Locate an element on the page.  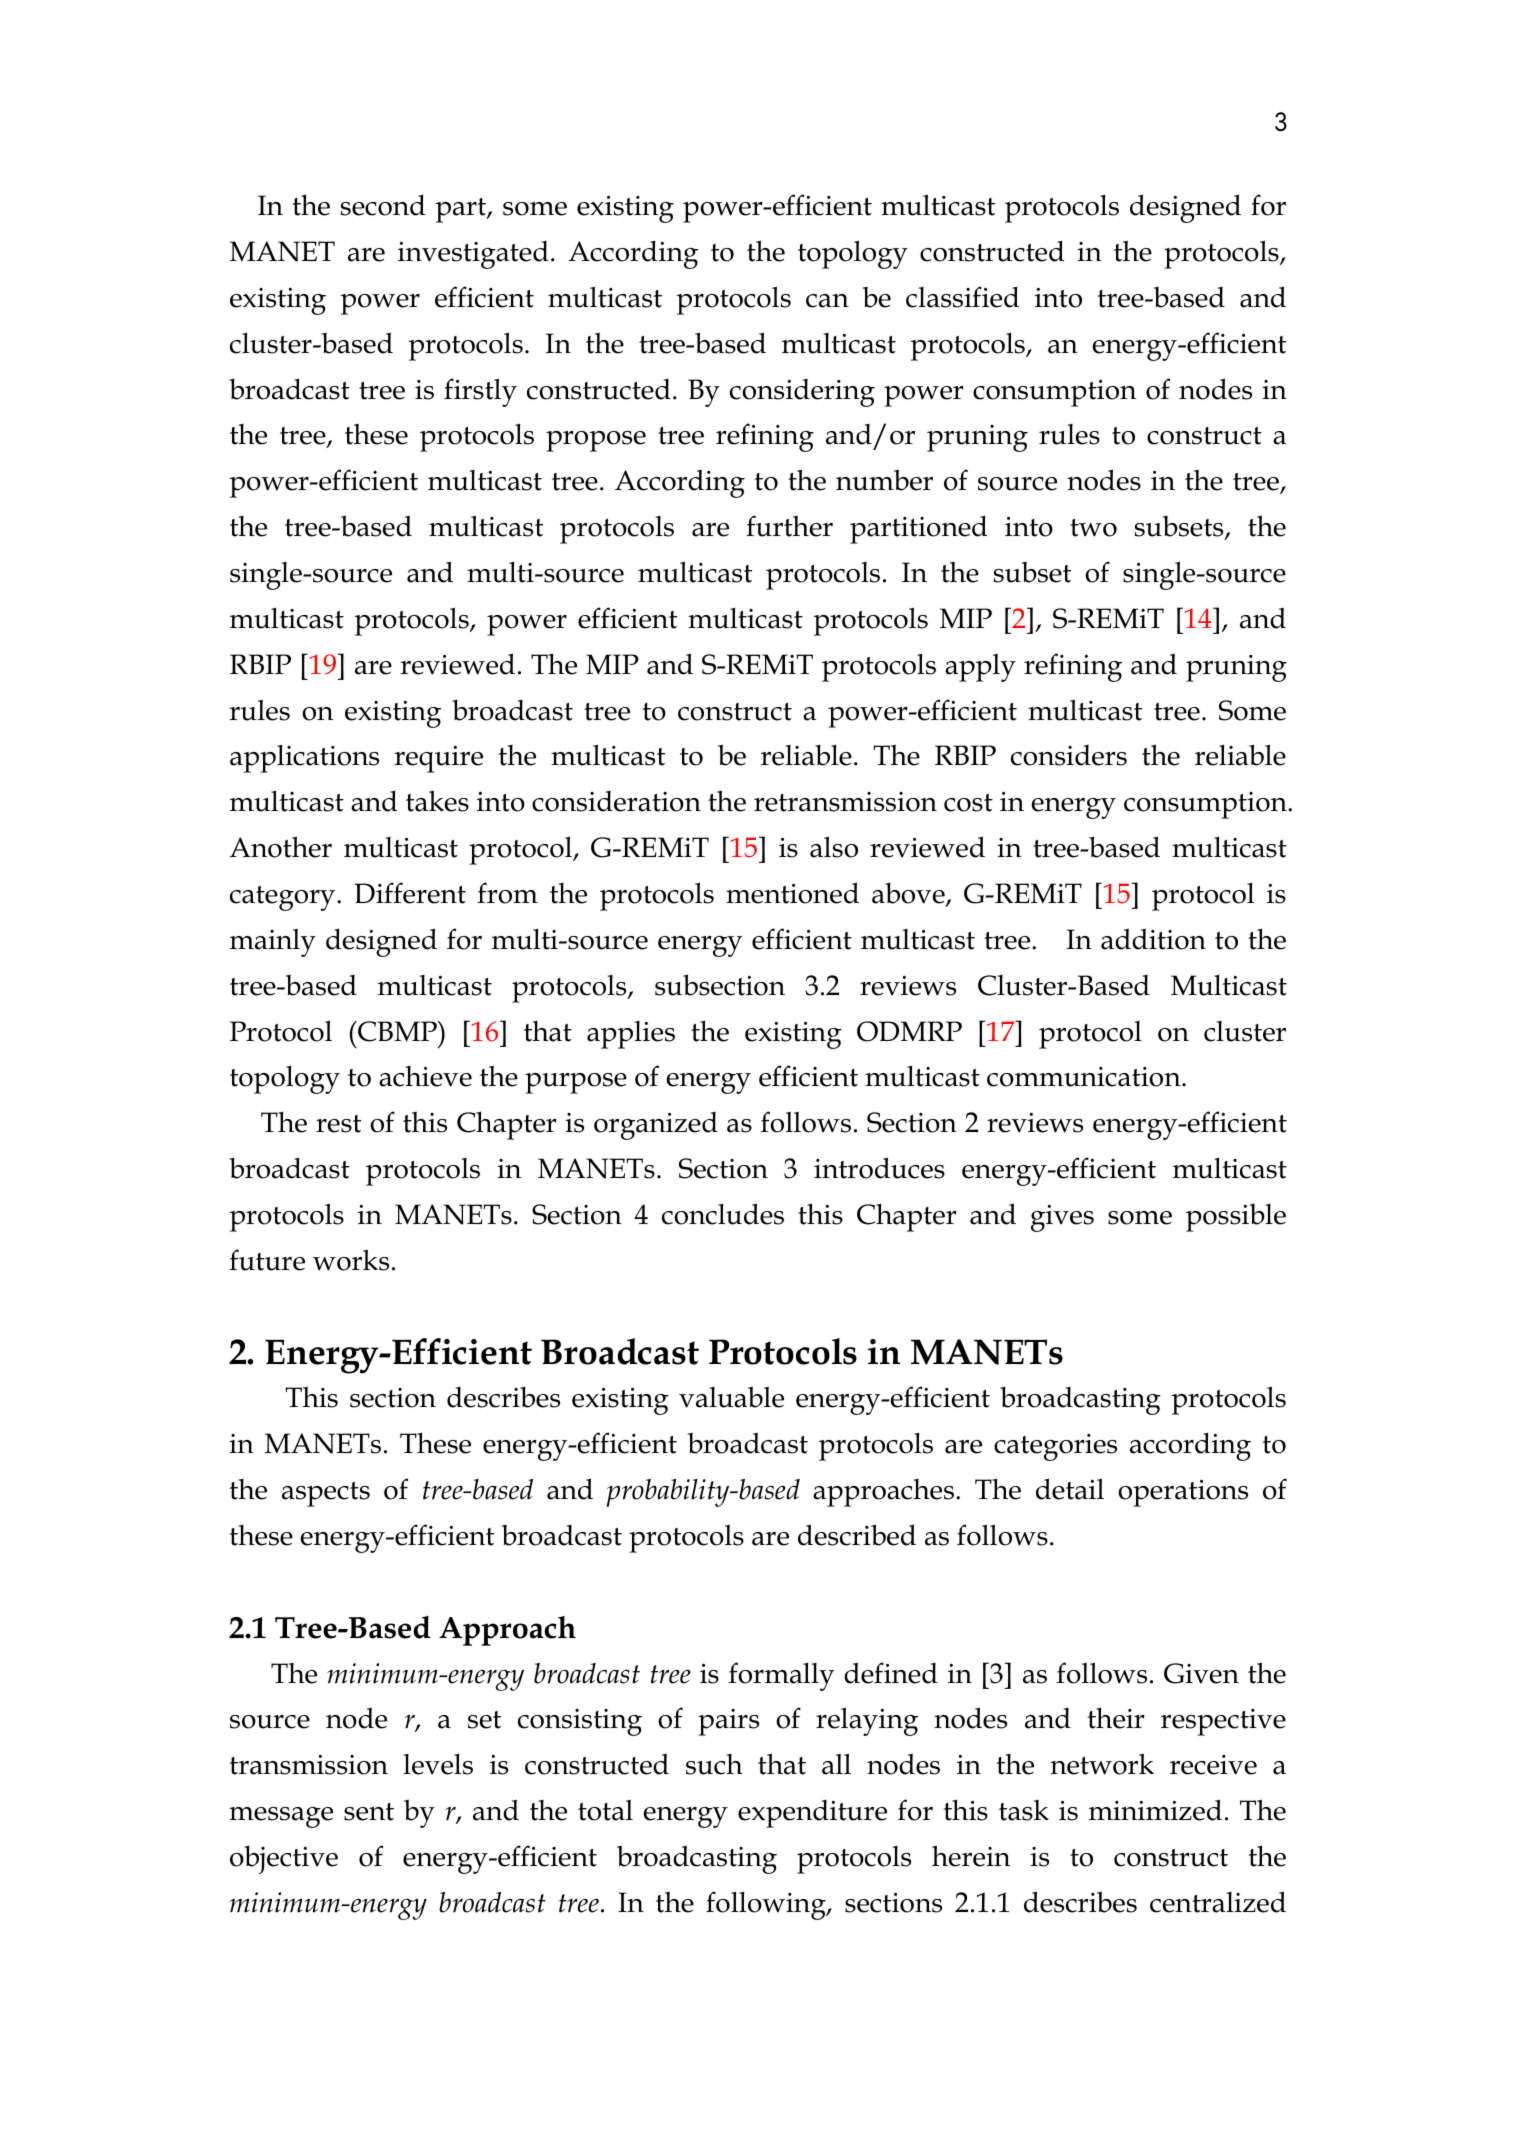
can is located at coordinates (827, 301).
